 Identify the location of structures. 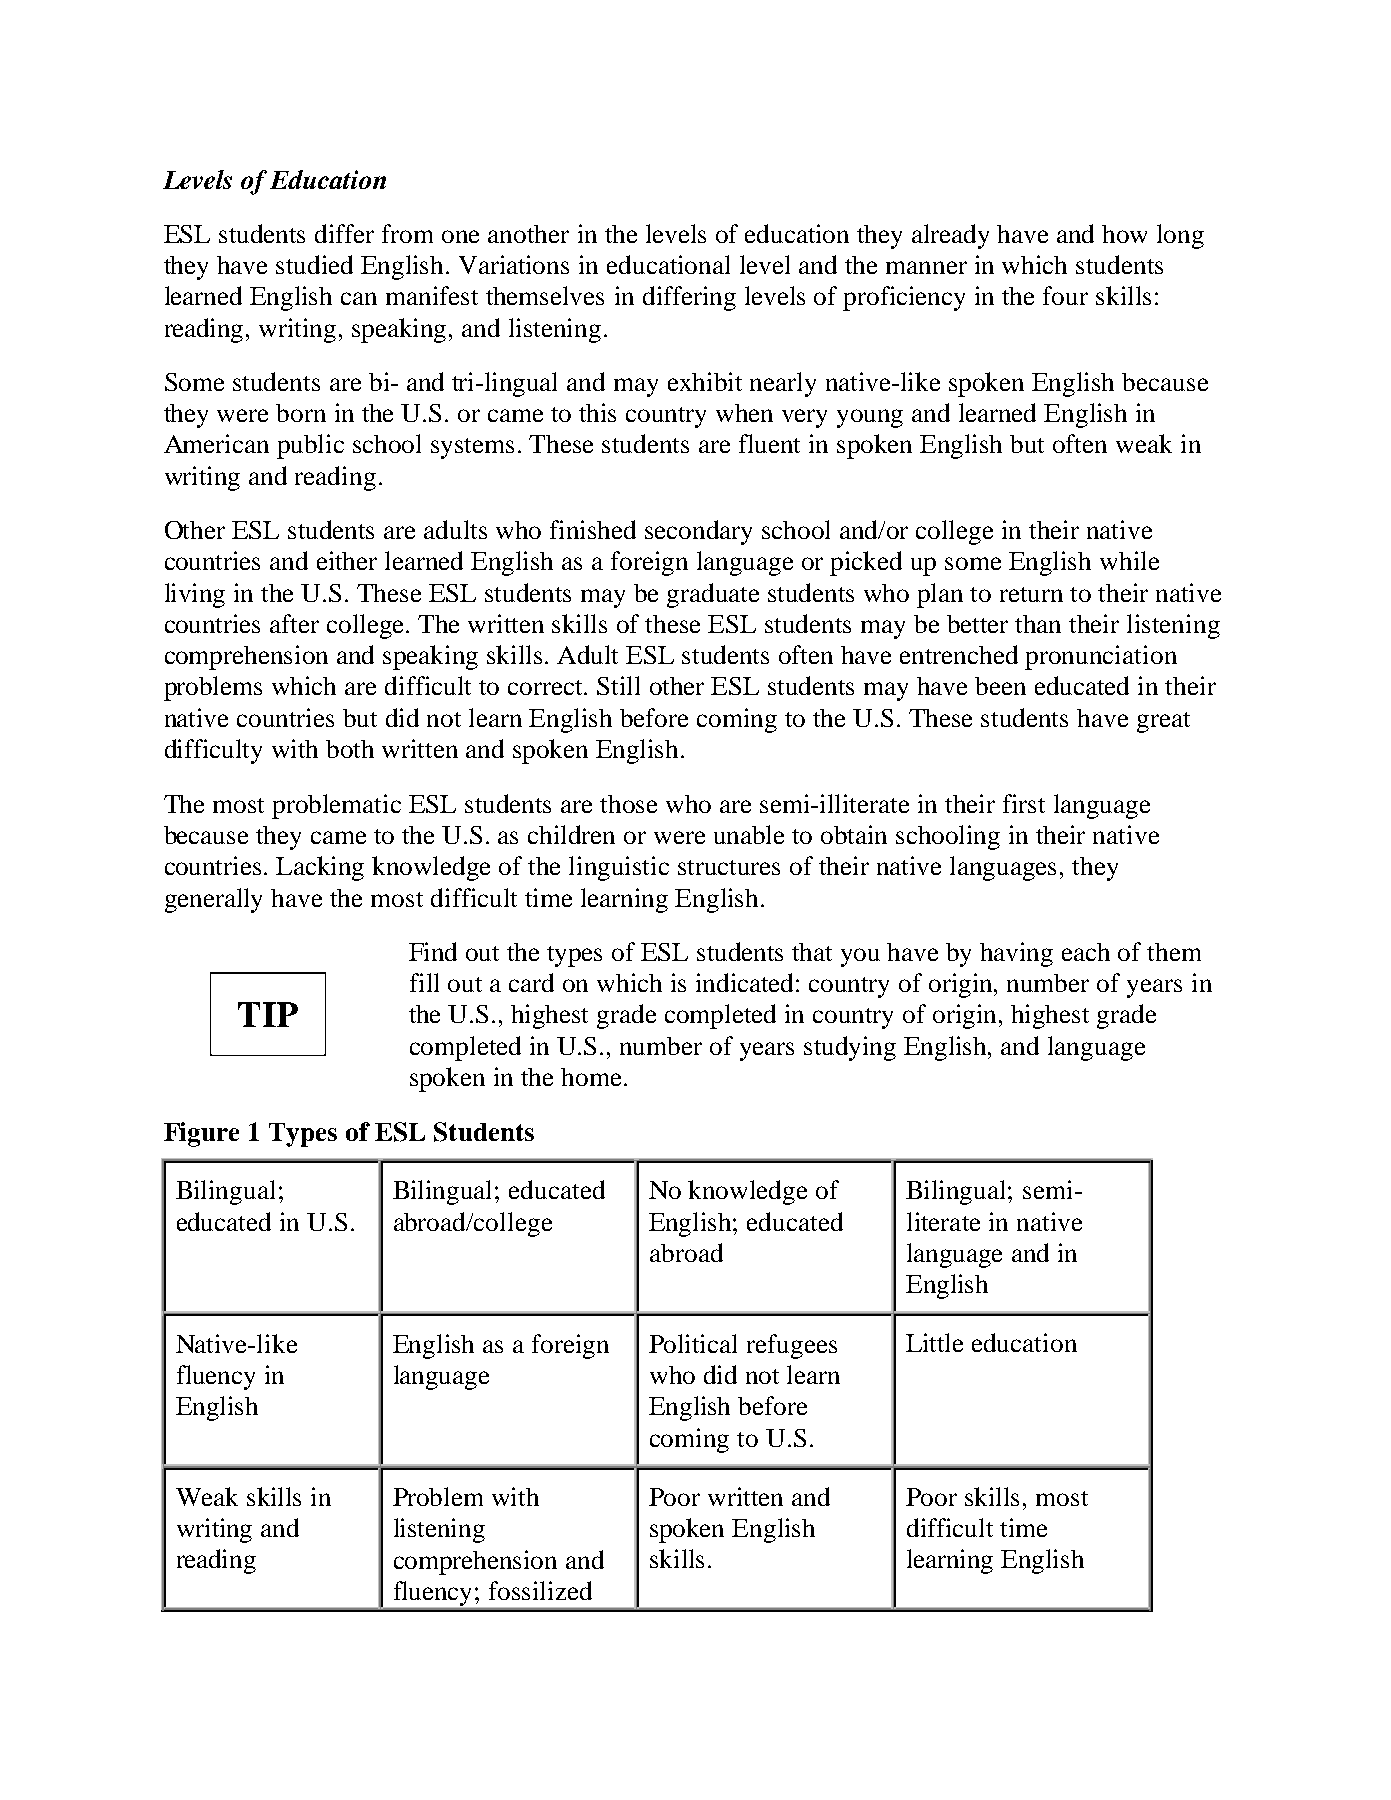
(729, 867).
